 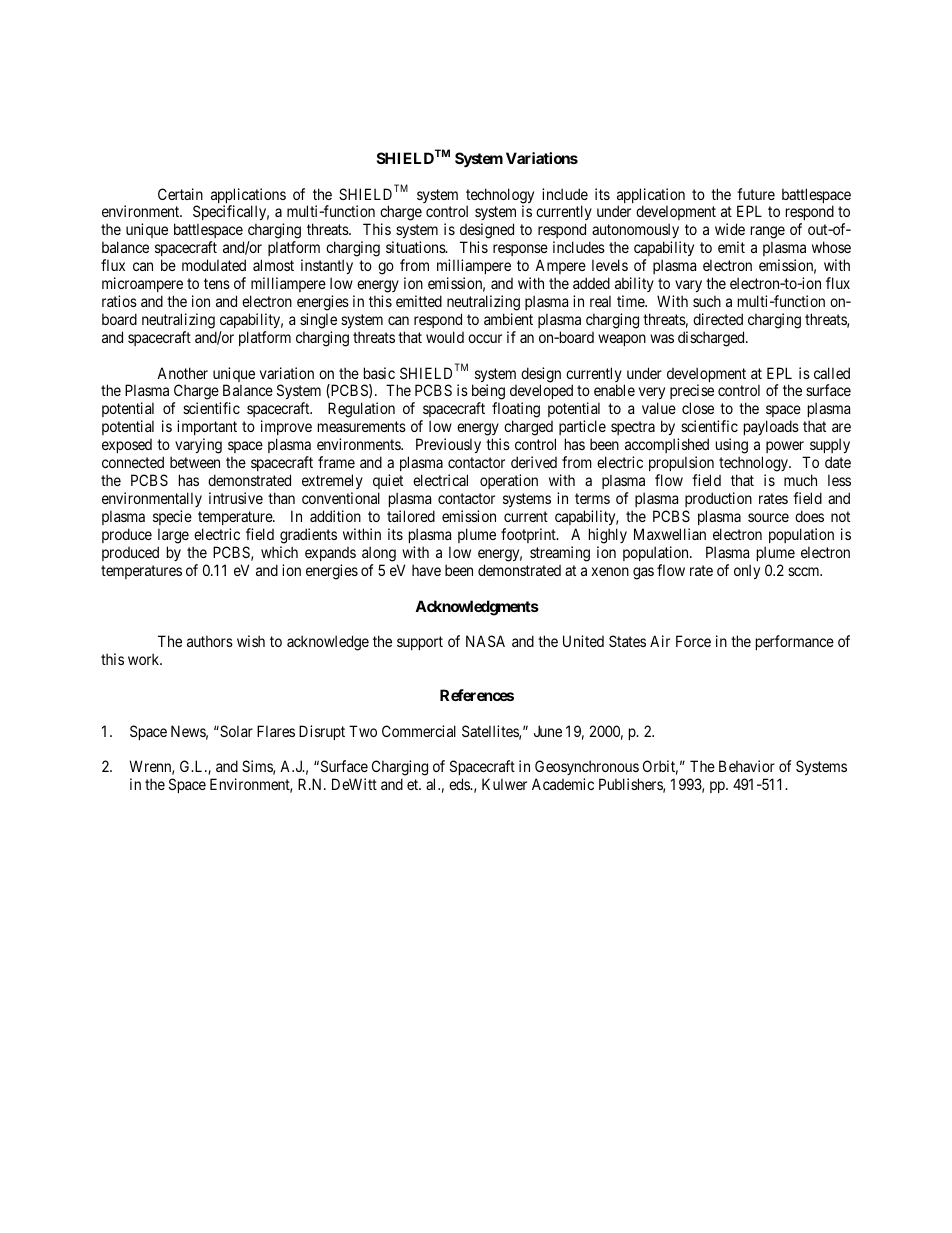 I want to click on future, so click(x=756, y=194).
